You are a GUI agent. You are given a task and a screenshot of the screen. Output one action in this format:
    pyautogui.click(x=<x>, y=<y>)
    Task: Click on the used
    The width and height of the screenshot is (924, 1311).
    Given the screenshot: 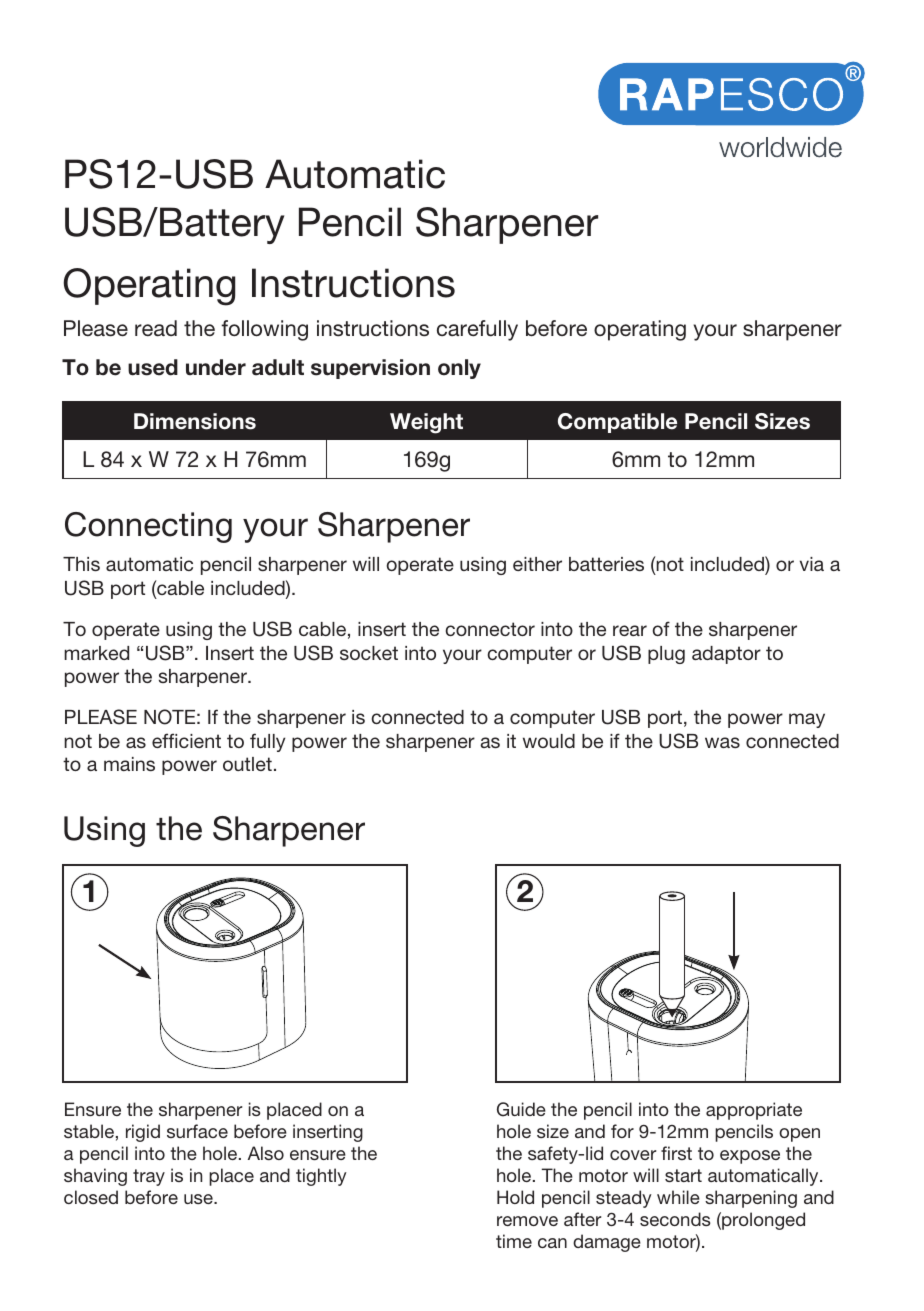 What is the action you would take?
    pyautogui.click(x=153, y=367)
